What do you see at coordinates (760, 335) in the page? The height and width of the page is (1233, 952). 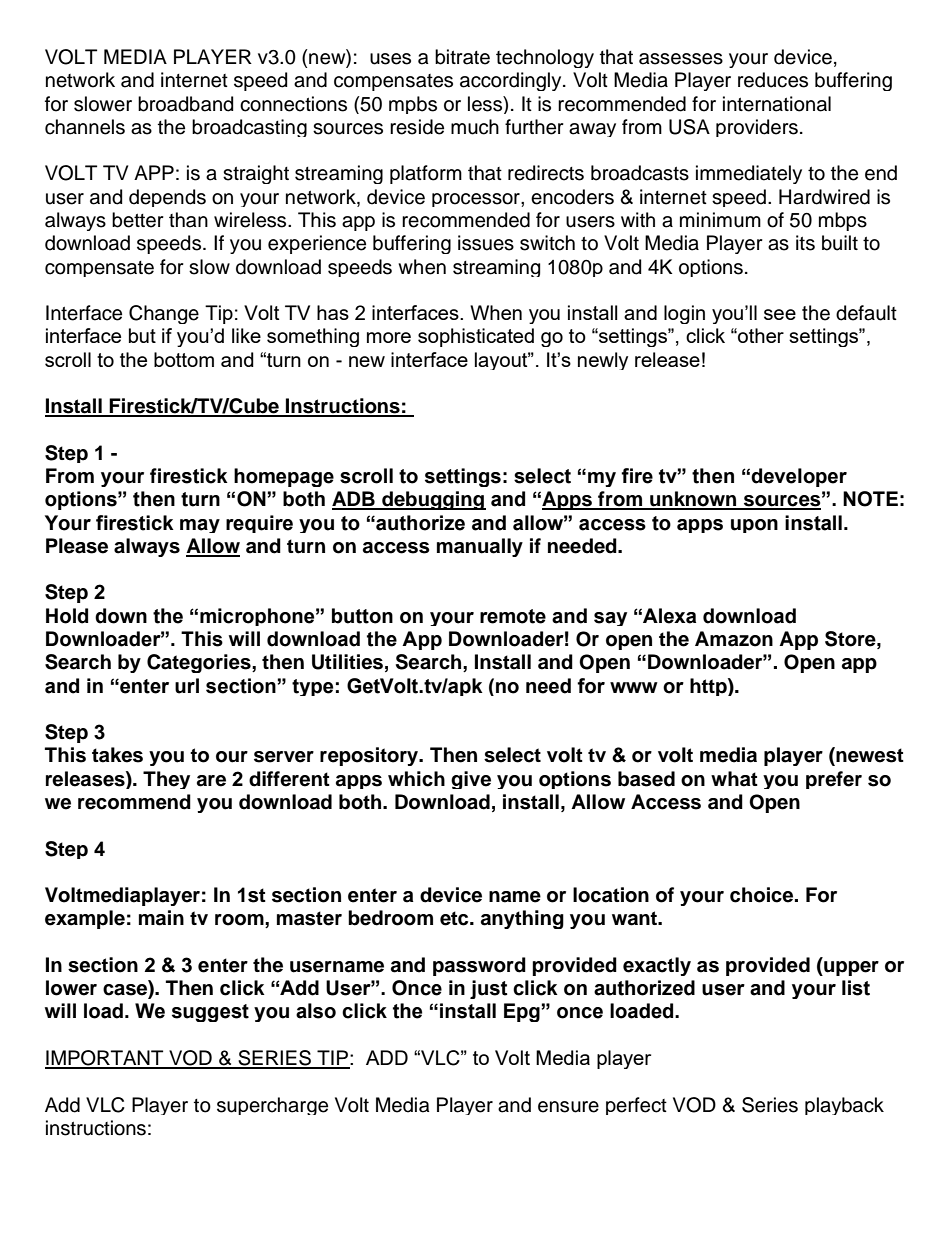 I see `other` at bounding box center [760, 335].
